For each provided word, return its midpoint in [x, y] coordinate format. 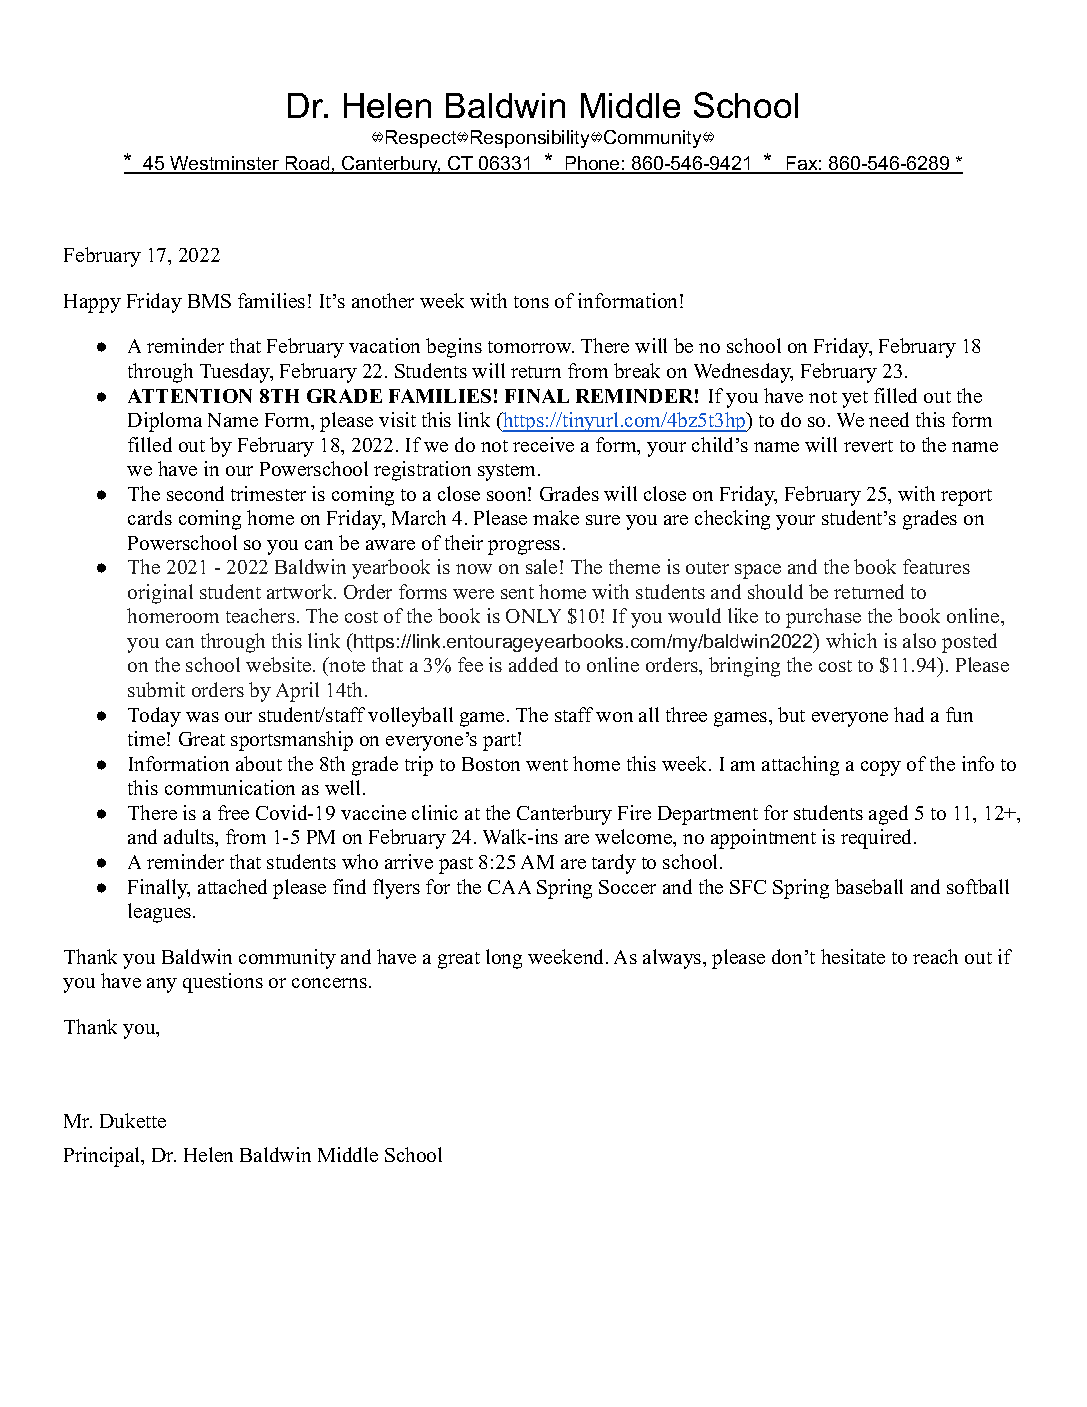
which [851, 640]
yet [855, 399]
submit [156, 689]
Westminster [225, 164]
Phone [592, 164]
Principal [103, 1157]
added [533, 664]
